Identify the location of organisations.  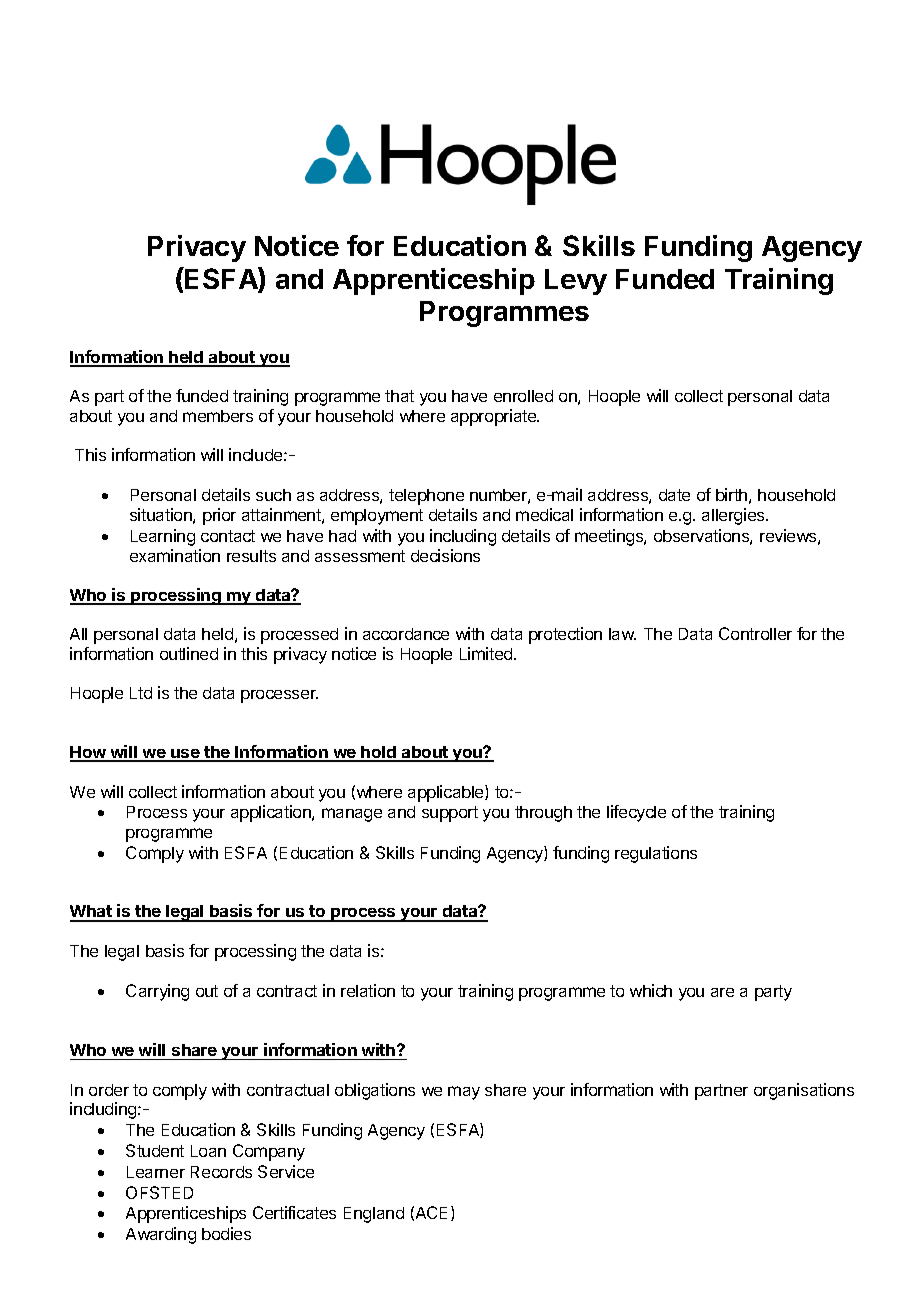
(804, 1091).
